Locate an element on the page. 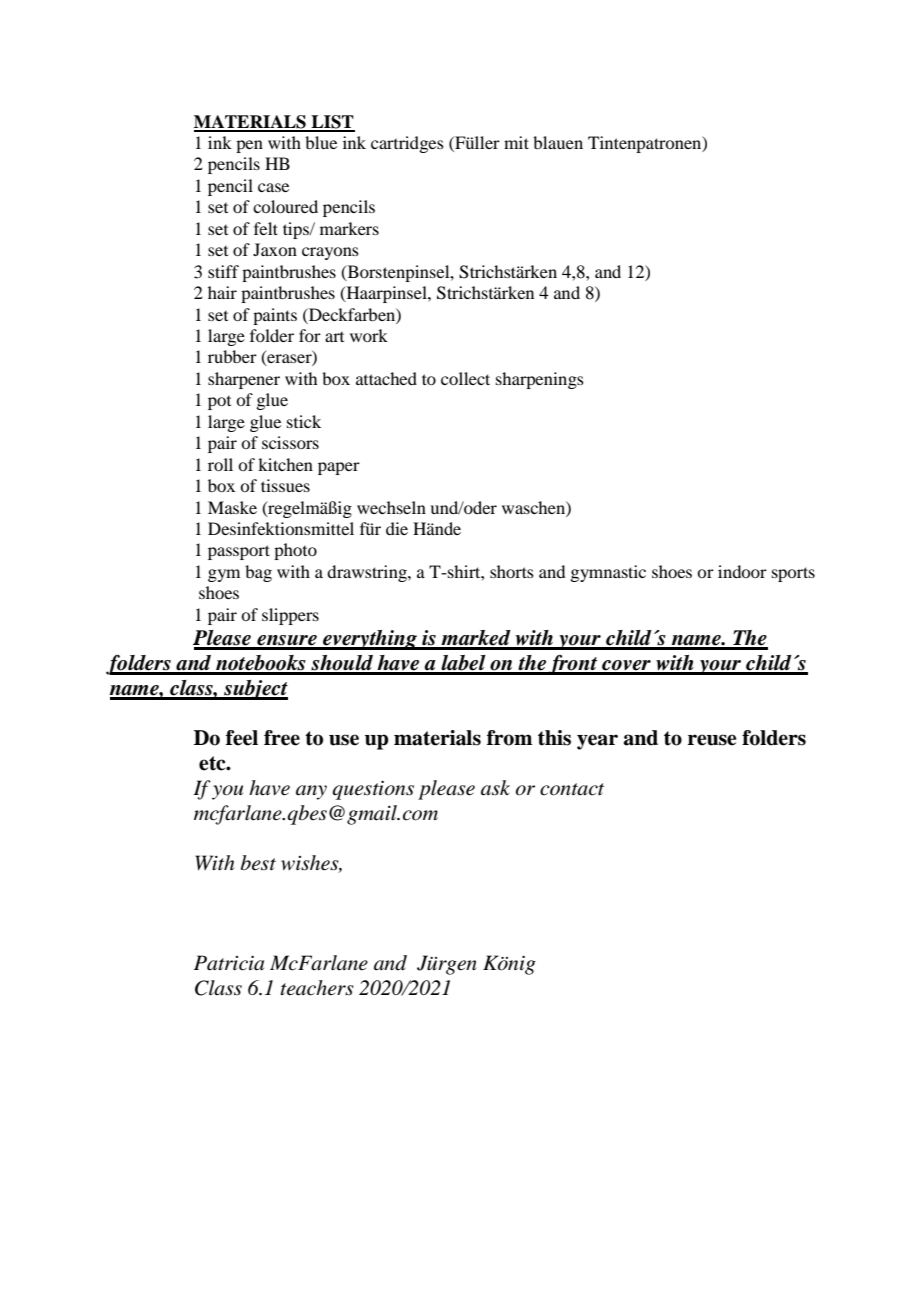 Image resolution: width=924 pixels, height=1308 pixels. paints is located at coordinates (275, 316).
